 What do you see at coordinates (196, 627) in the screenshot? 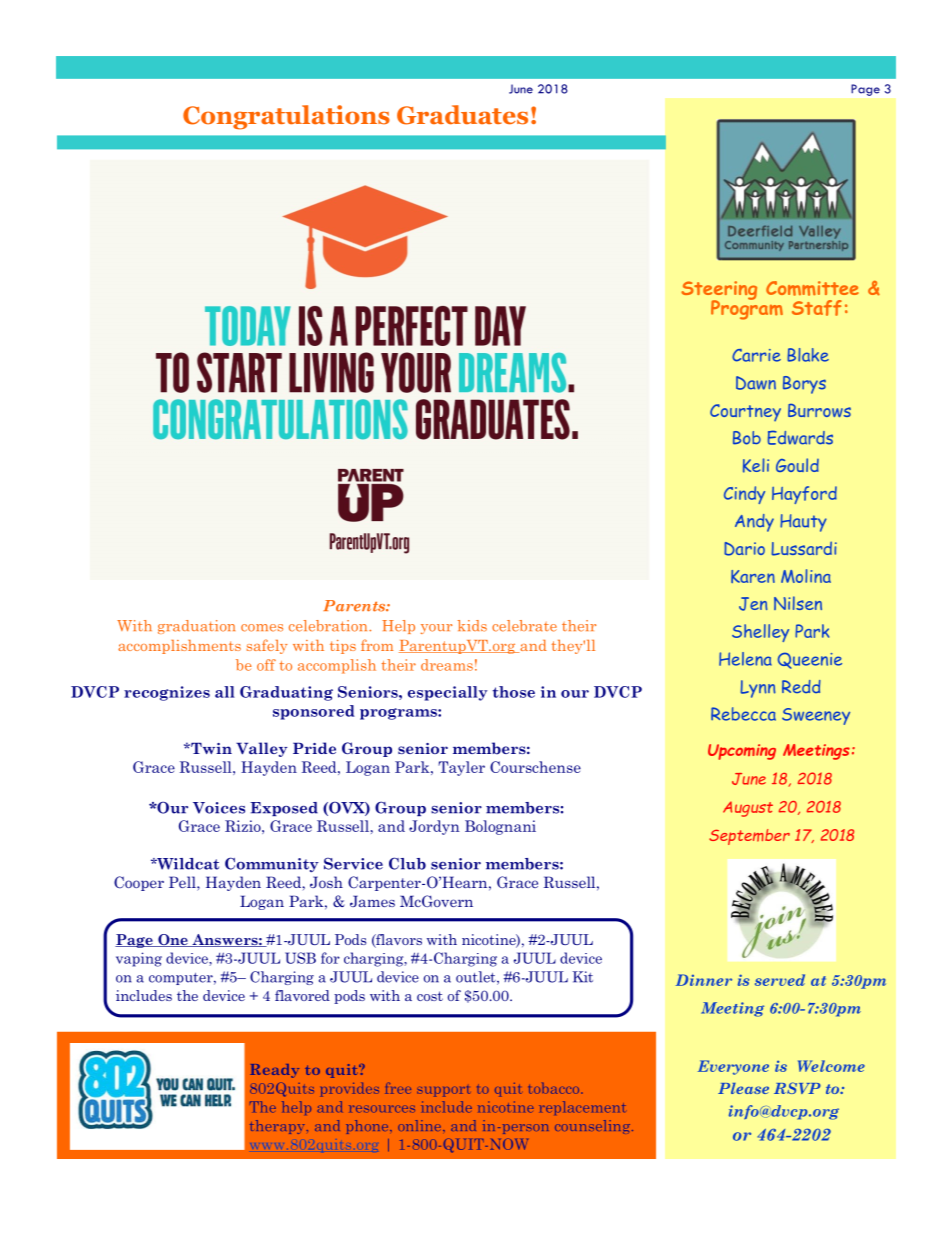
I see `graduation` at bounding box center [196, 627].
